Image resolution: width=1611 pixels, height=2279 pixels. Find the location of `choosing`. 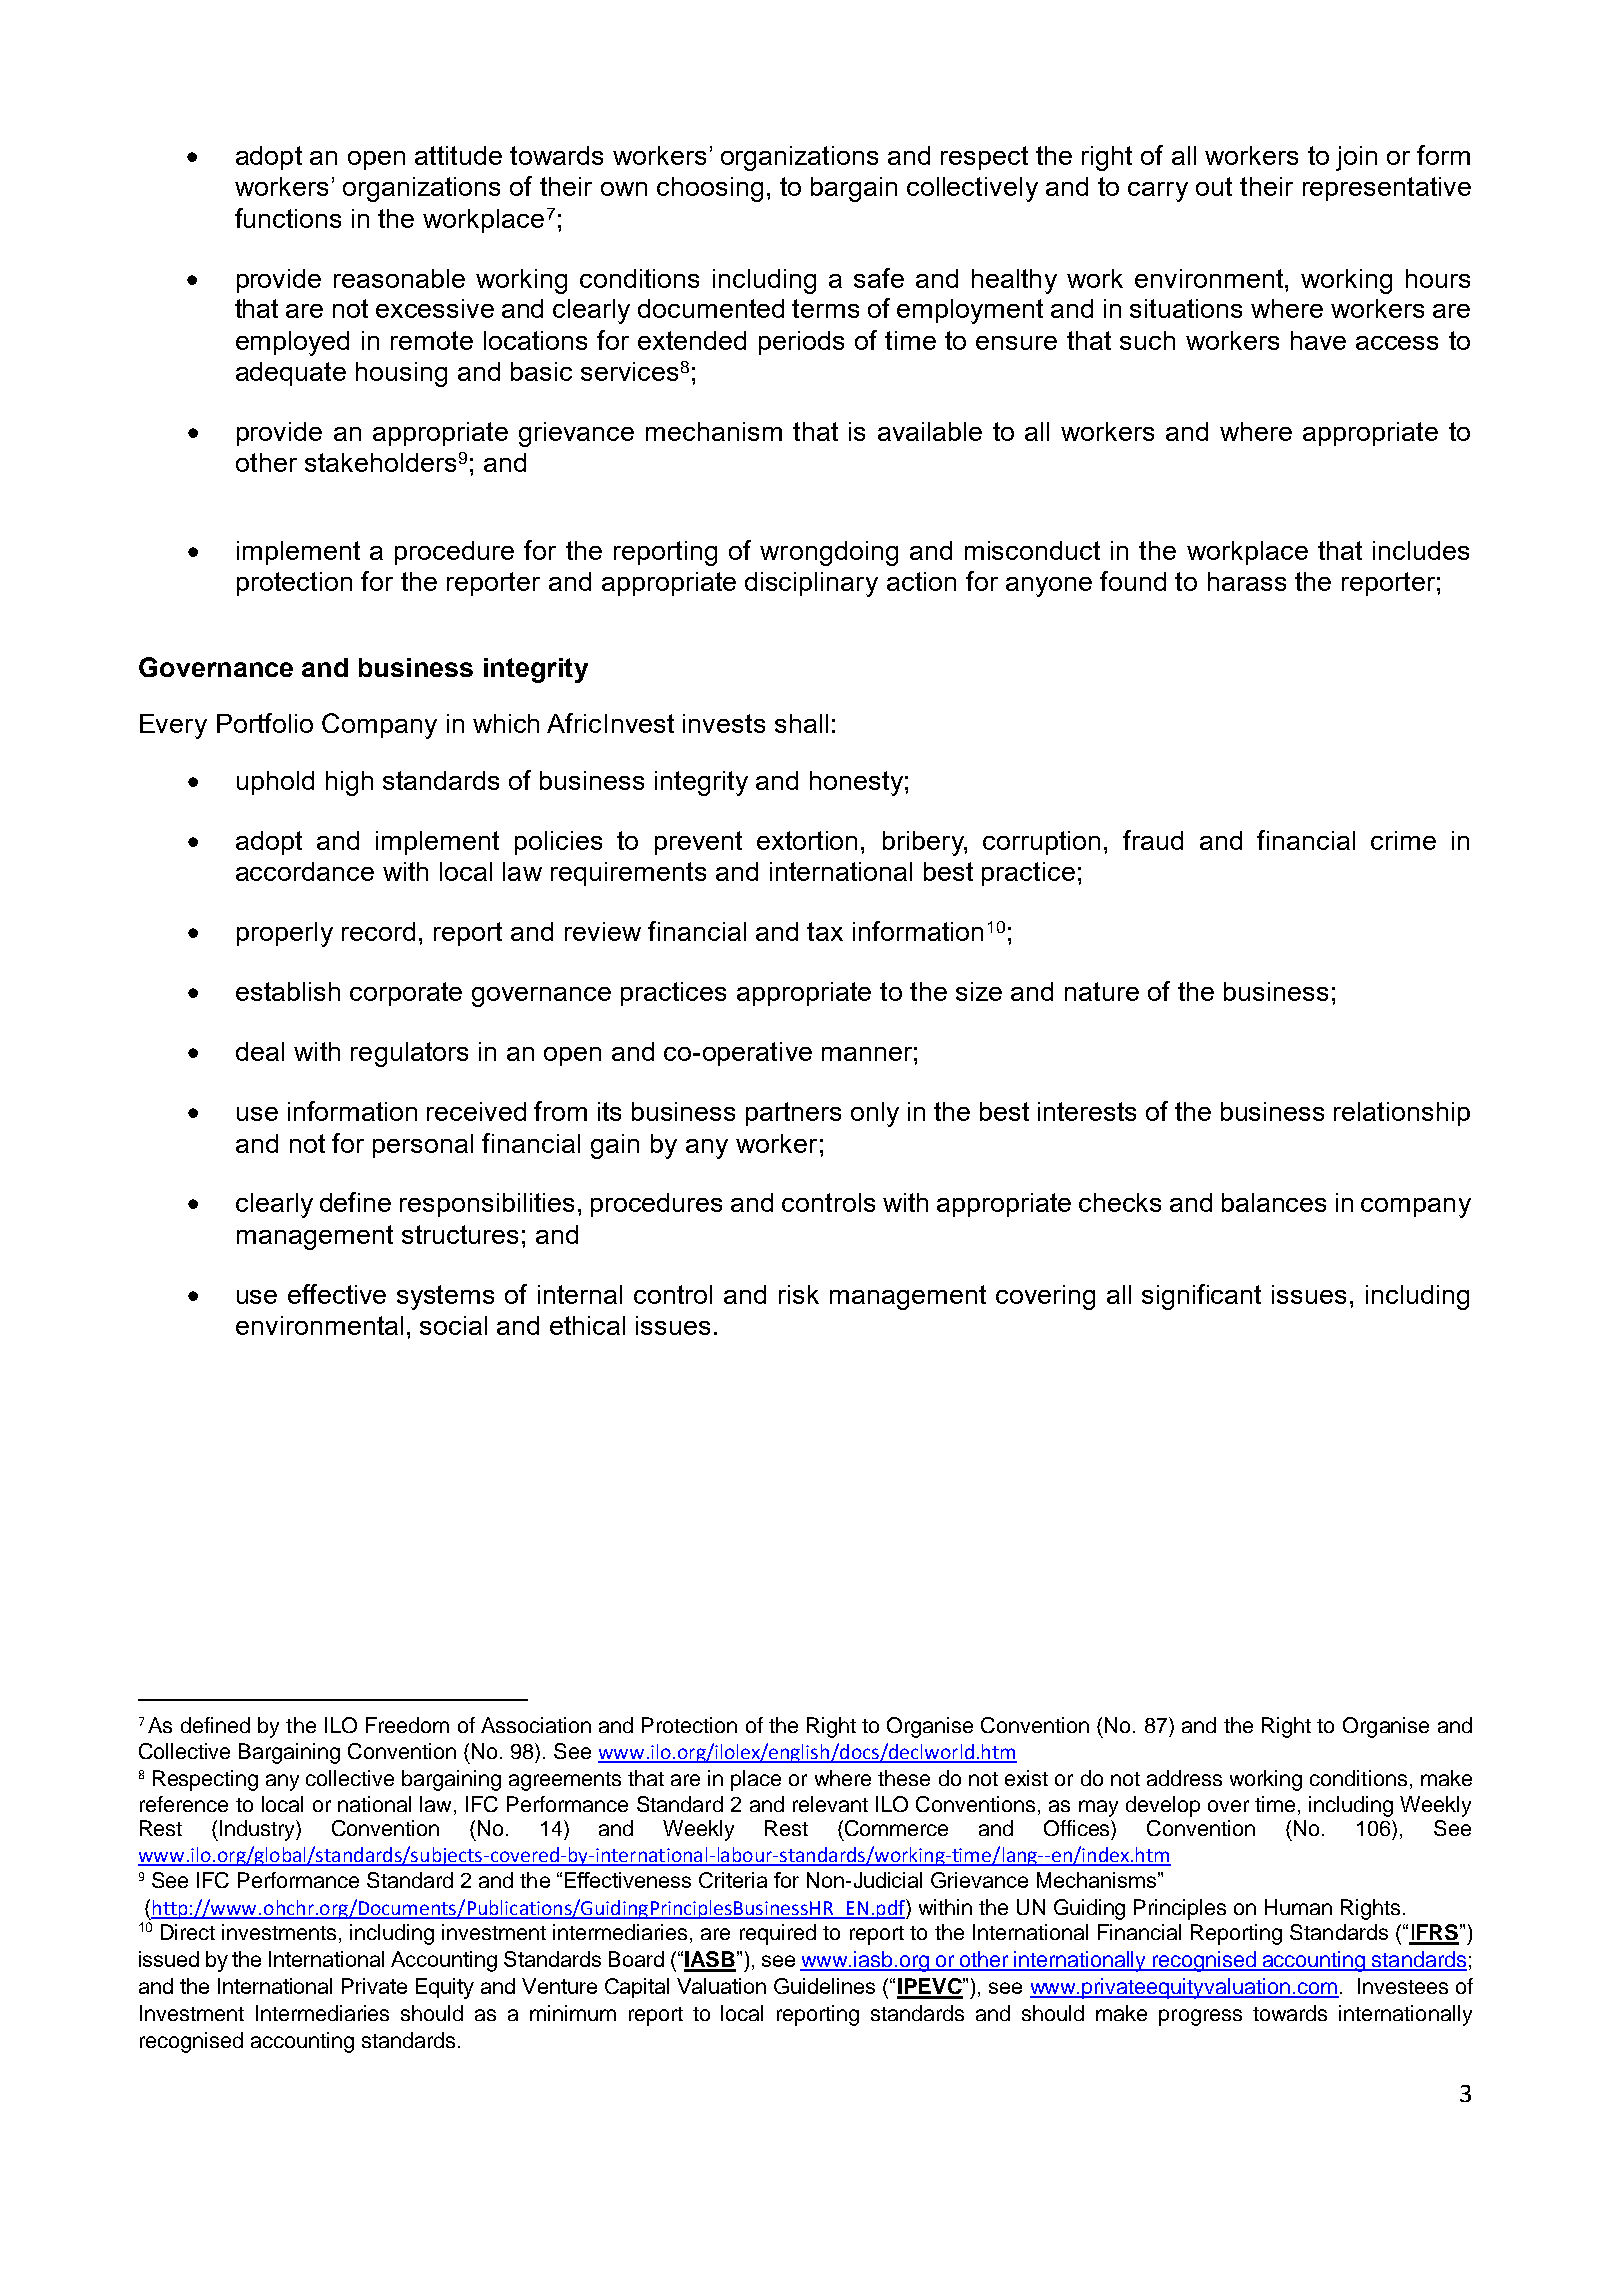

choosing is located at coordinates (710, 189).
